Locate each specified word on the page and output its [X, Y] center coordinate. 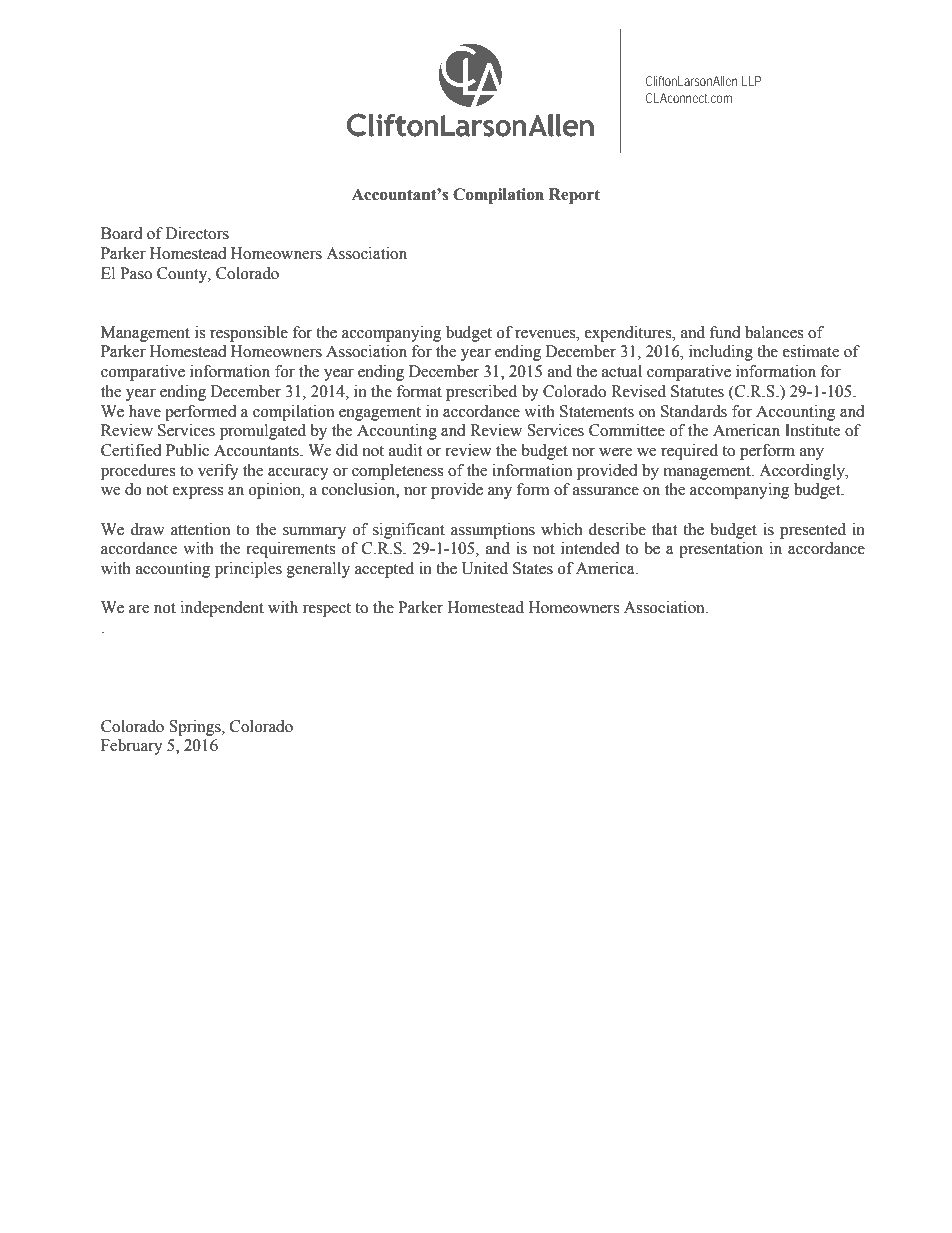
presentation [721, 550]
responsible [249, 334]
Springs [196, 728]
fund [725, 332]
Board [122, 233]
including [721, 353]
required [689, 452]
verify [218, 472]
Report [574, 196]
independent [222, 609]
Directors [197, 233]
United [485, 568]
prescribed [481, 393]
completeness [397, 472]
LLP [751, 81]
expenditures [629, 334]
